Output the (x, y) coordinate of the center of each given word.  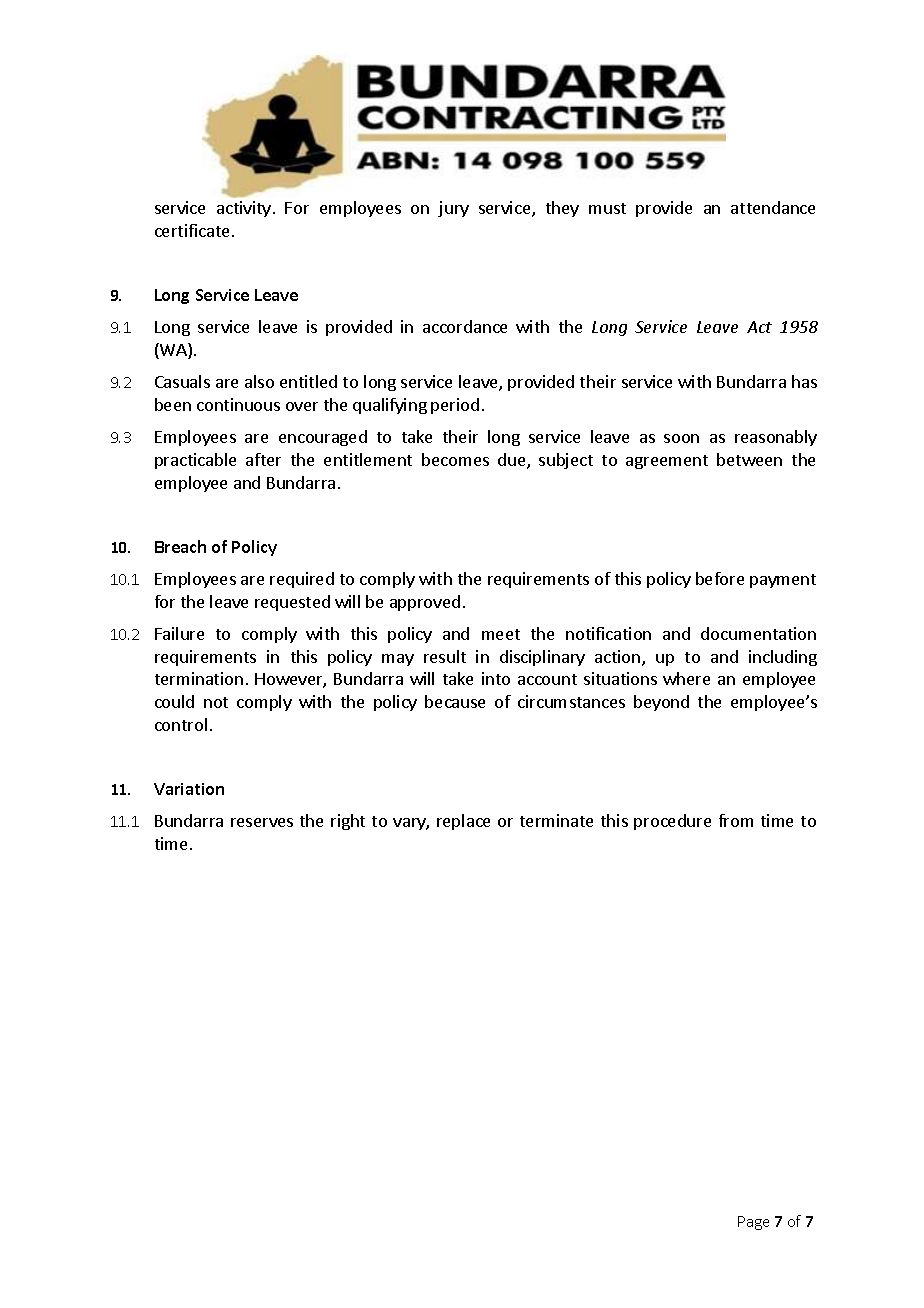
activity (244, 209)
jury (453, 209)
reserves (262, 822)
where (686, 678)
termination (199, 678)
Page (753, 1223)
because (455, 701)
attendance (773, 207)
